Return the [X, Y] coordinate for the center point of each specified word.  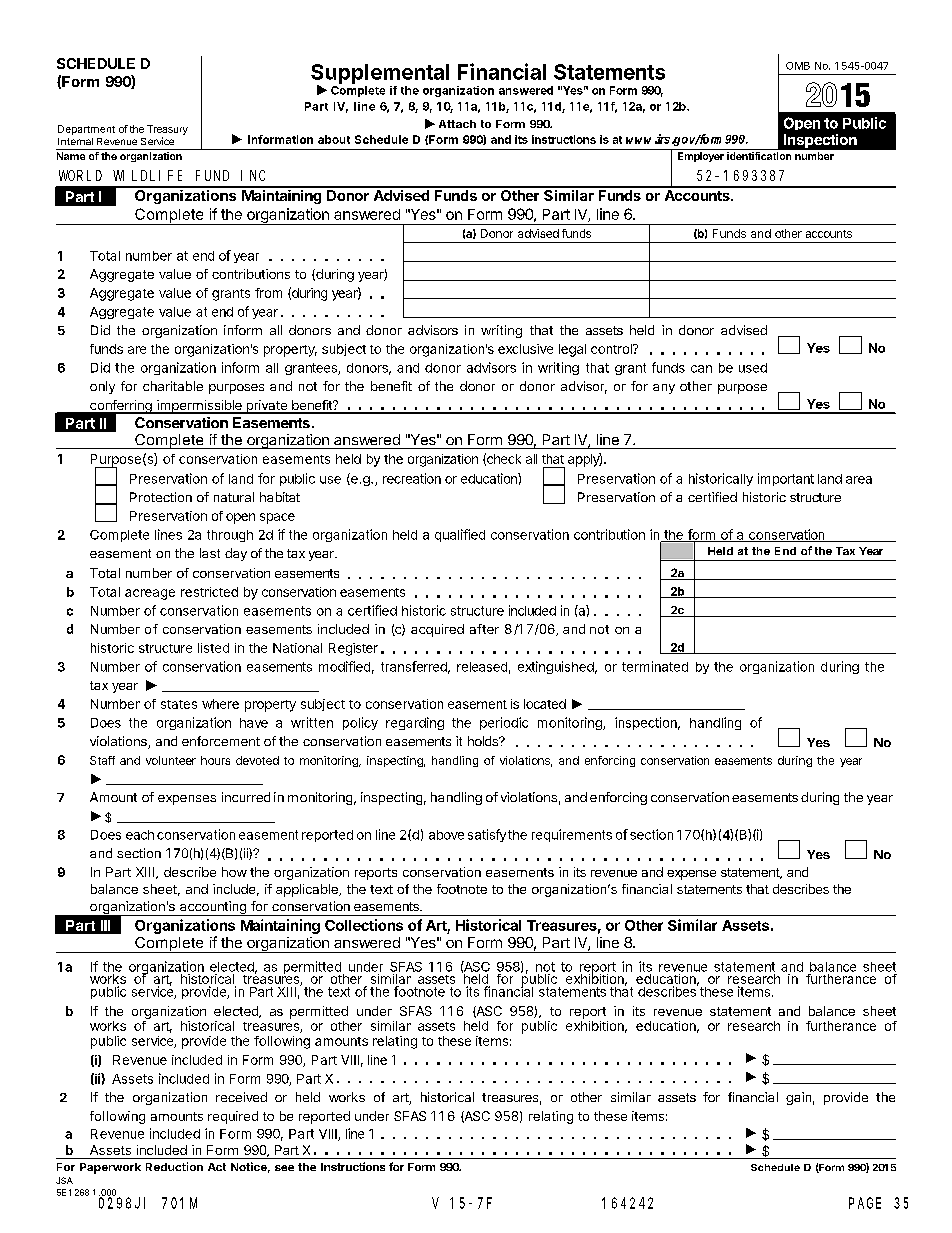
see [284, 1168]
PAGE [865, 1203]
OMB [798, 66]
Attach [457, 124]
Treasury [167, 130]
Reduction [174, 1166]
